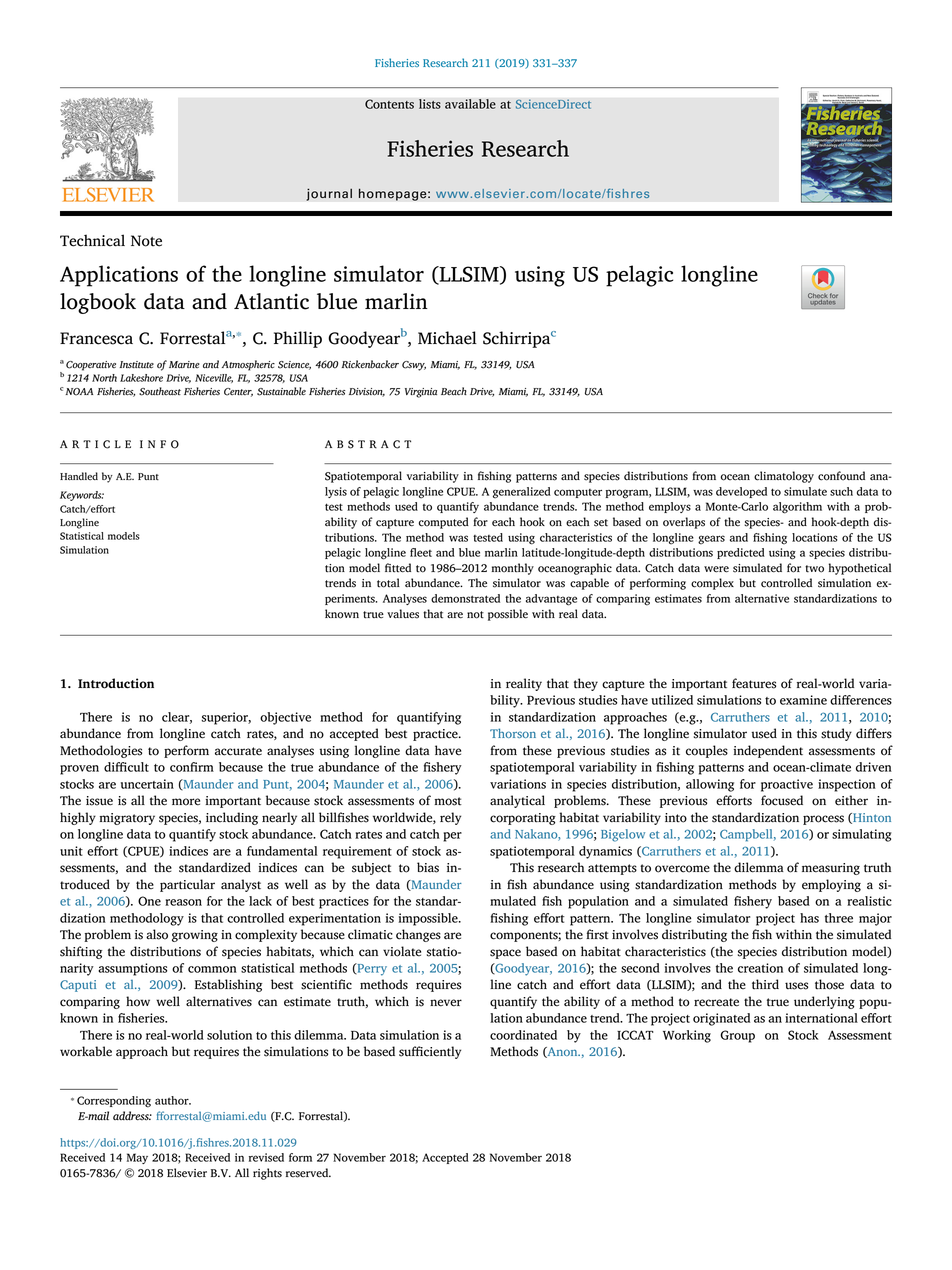 The image size is (952, 1270). Describe the element at coordinates (137, 1158) in the page. I see `May` at that location.
